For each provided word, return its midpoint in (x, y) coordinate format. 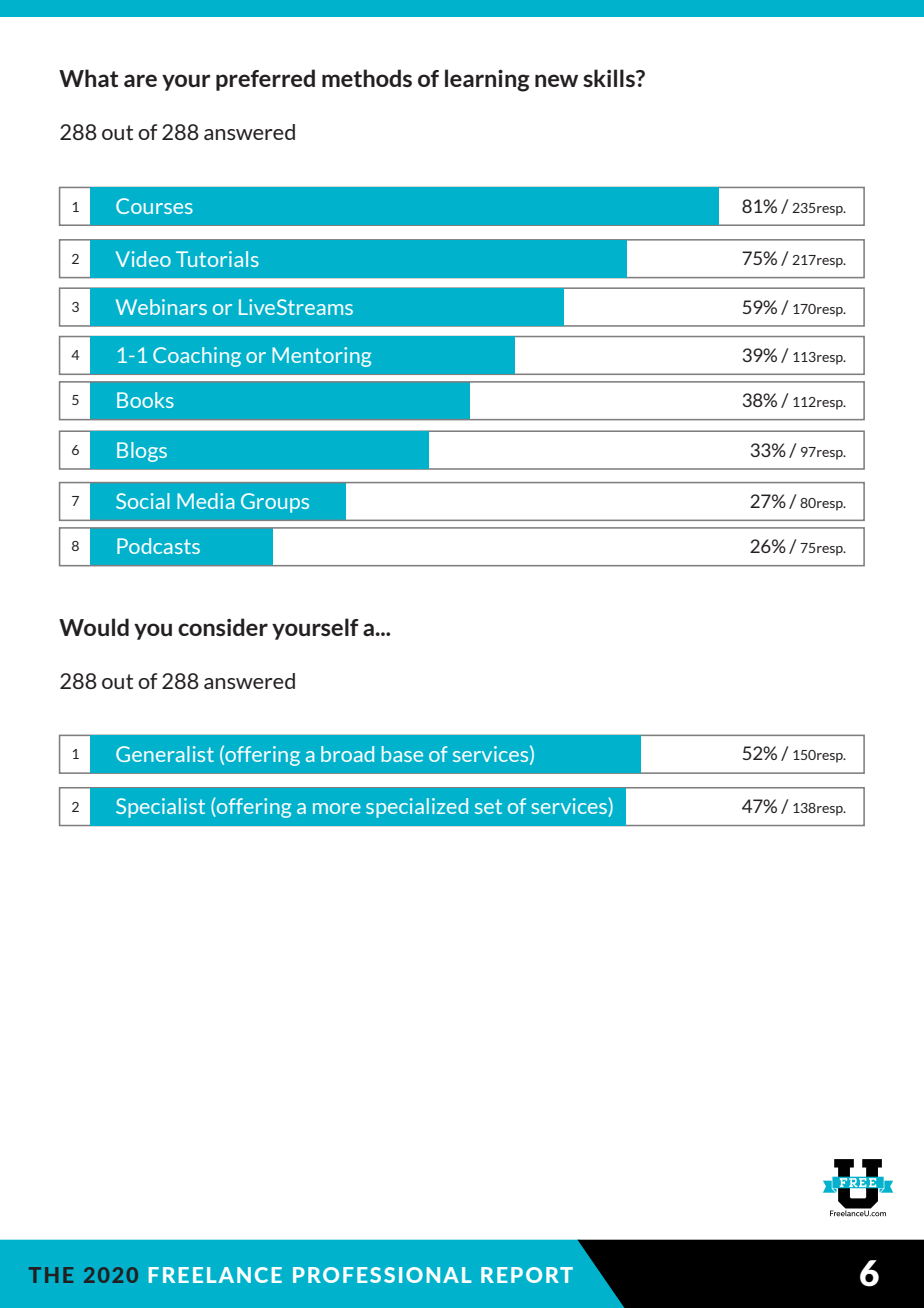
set (488, 806)
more (337, 808)
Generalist (165, 754)
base (402, 754)
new (556, 80)
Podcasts (158, 546)
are (140, 80)
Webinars (161, 307)
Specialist (160, 808)
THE (51, 1275)
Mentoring (321, 357)
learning (487, 80)
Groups (275, 503)
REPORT (527, 1275)
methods (367, 78)
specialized (417, 808)
